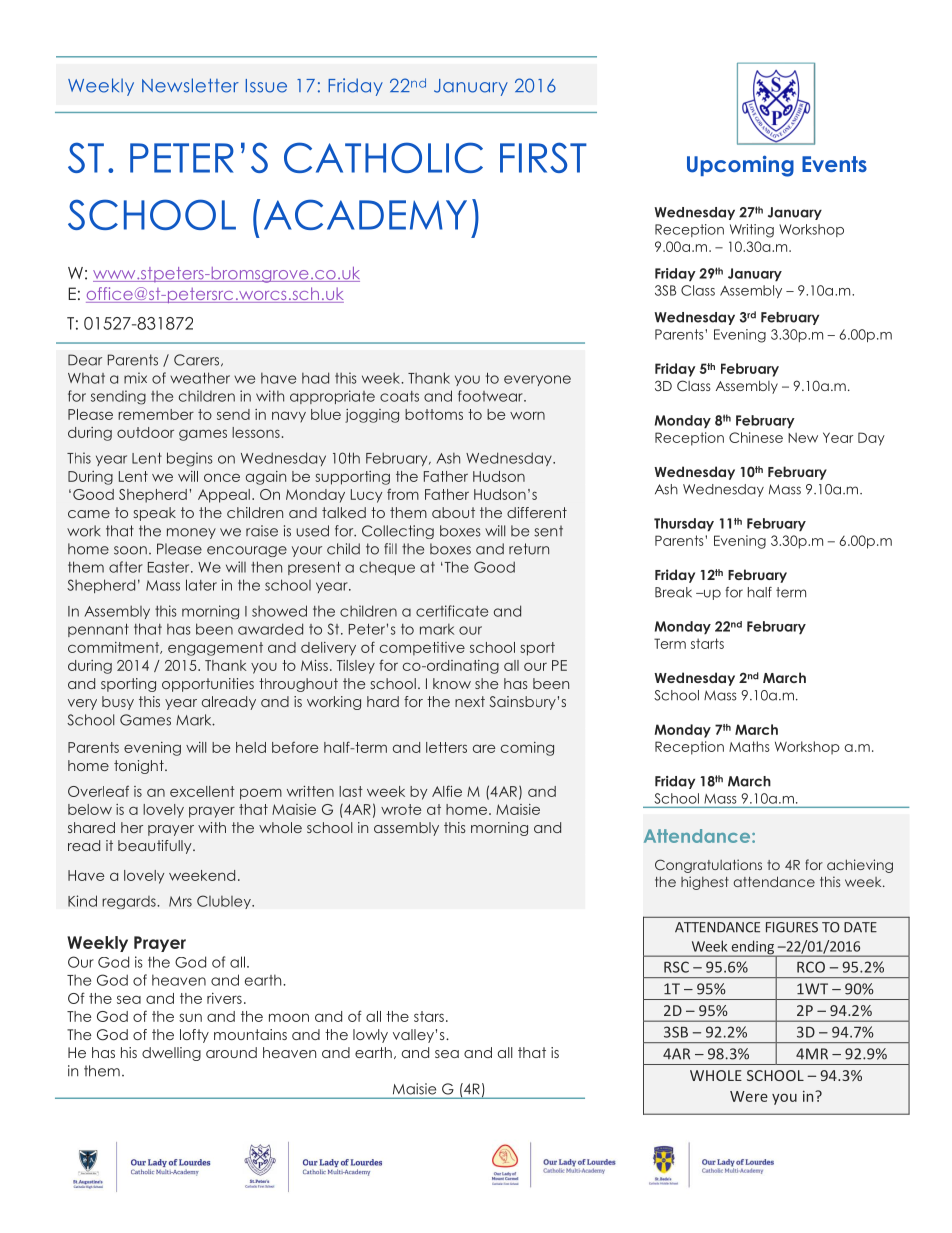 The height and width of the screenshot is (1233, 952). What do you see at coordinates (491, 396) in the screenshot?
I see `footwear` at bounding box center [491, 396].
